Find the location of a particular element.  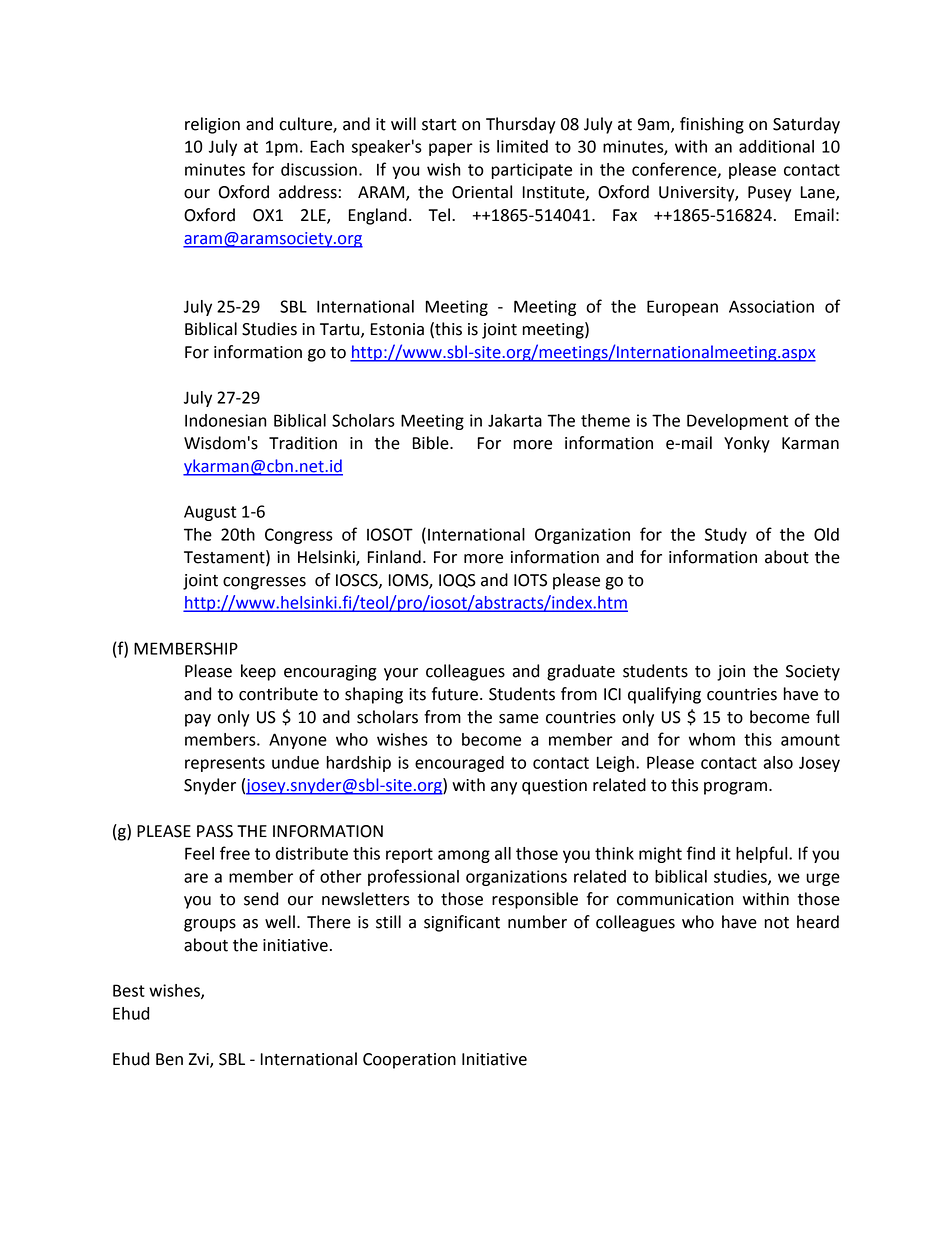

Finland is located at coordinates (394, 557).
